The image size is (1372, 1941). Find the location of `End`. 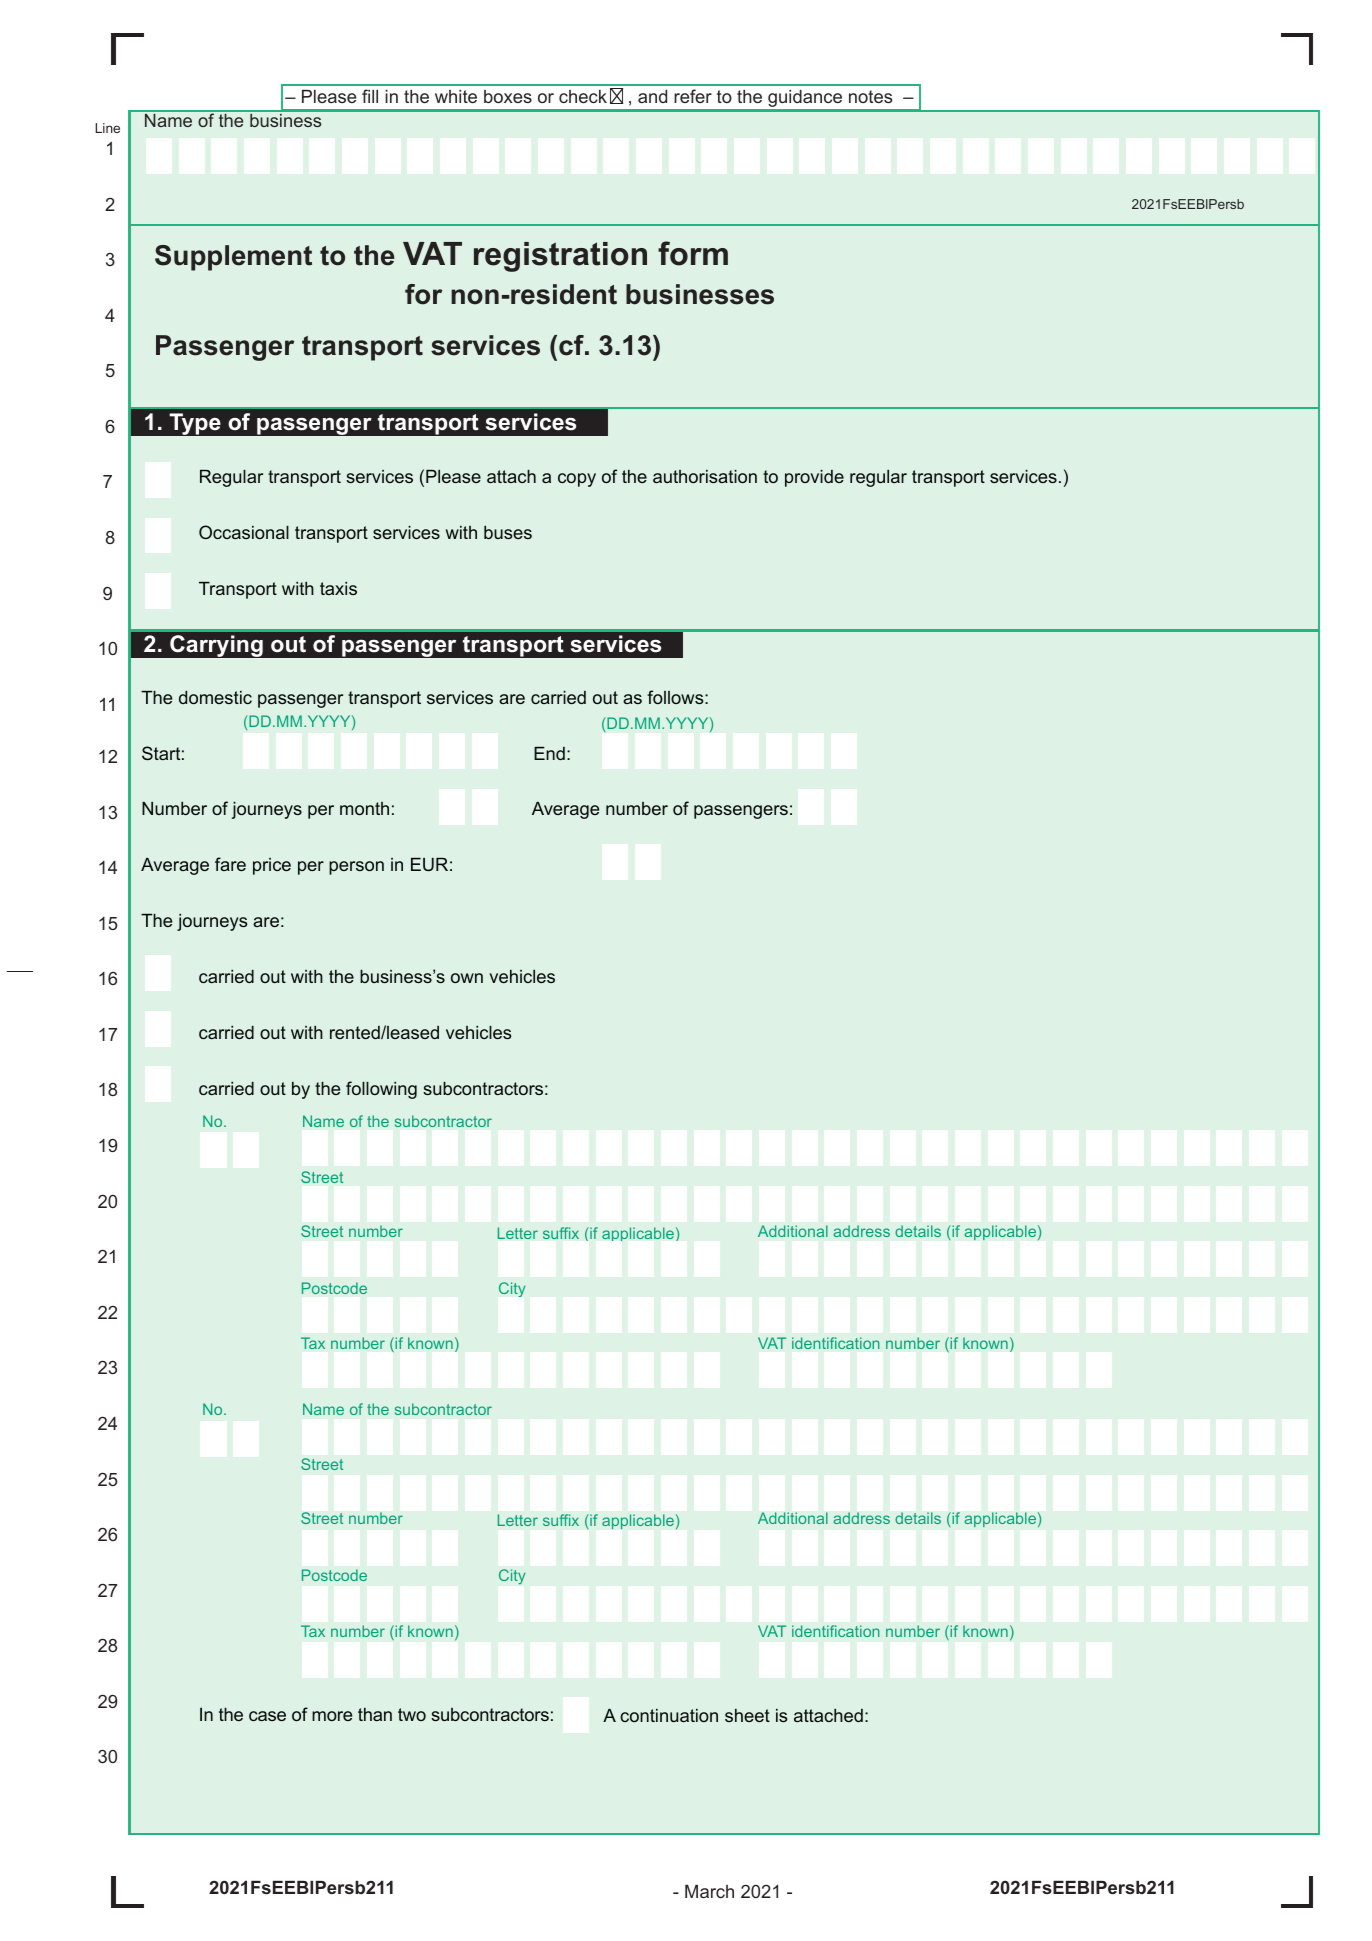

End is located at coordinates (549, 753).
